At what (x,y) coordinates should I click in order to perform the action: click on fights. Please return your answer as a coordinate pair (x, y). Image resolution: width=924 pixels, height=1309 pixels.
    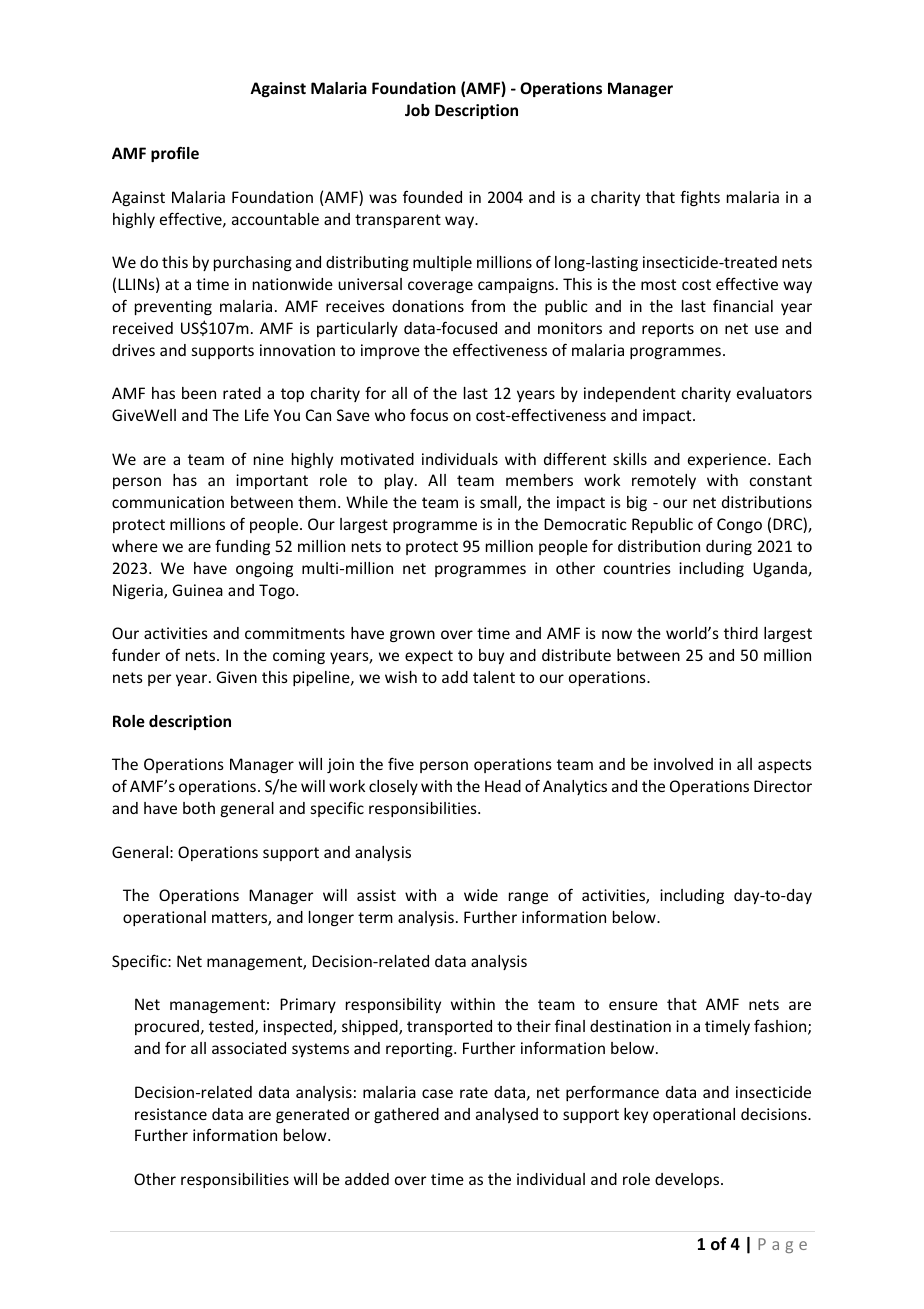
    Looking at the image, I should click on (700, 198).
